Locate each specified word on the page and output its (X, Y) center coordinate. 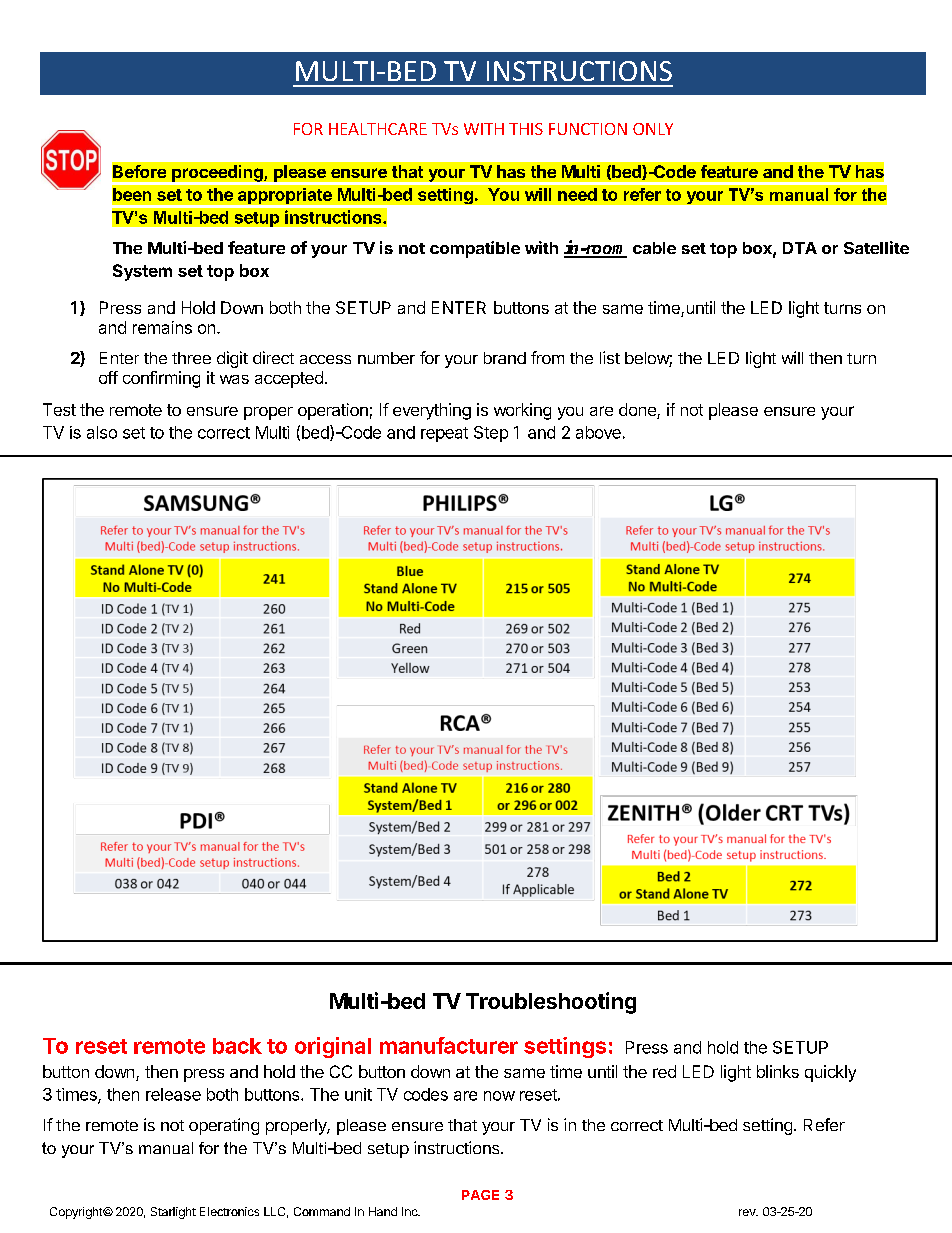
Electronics (229, 1211)
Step (491, 434)
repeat (444, 434)
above (598, 432)
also (102, 432)
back (237, 1046)
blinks (778, 1071)
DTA (800, 248)
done (638, 411)
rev (748, 1212)
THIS (526, 129)
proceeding (218, 173)
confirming (161, 379)
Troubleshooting (551, 1003)
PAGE (480, 1195)
